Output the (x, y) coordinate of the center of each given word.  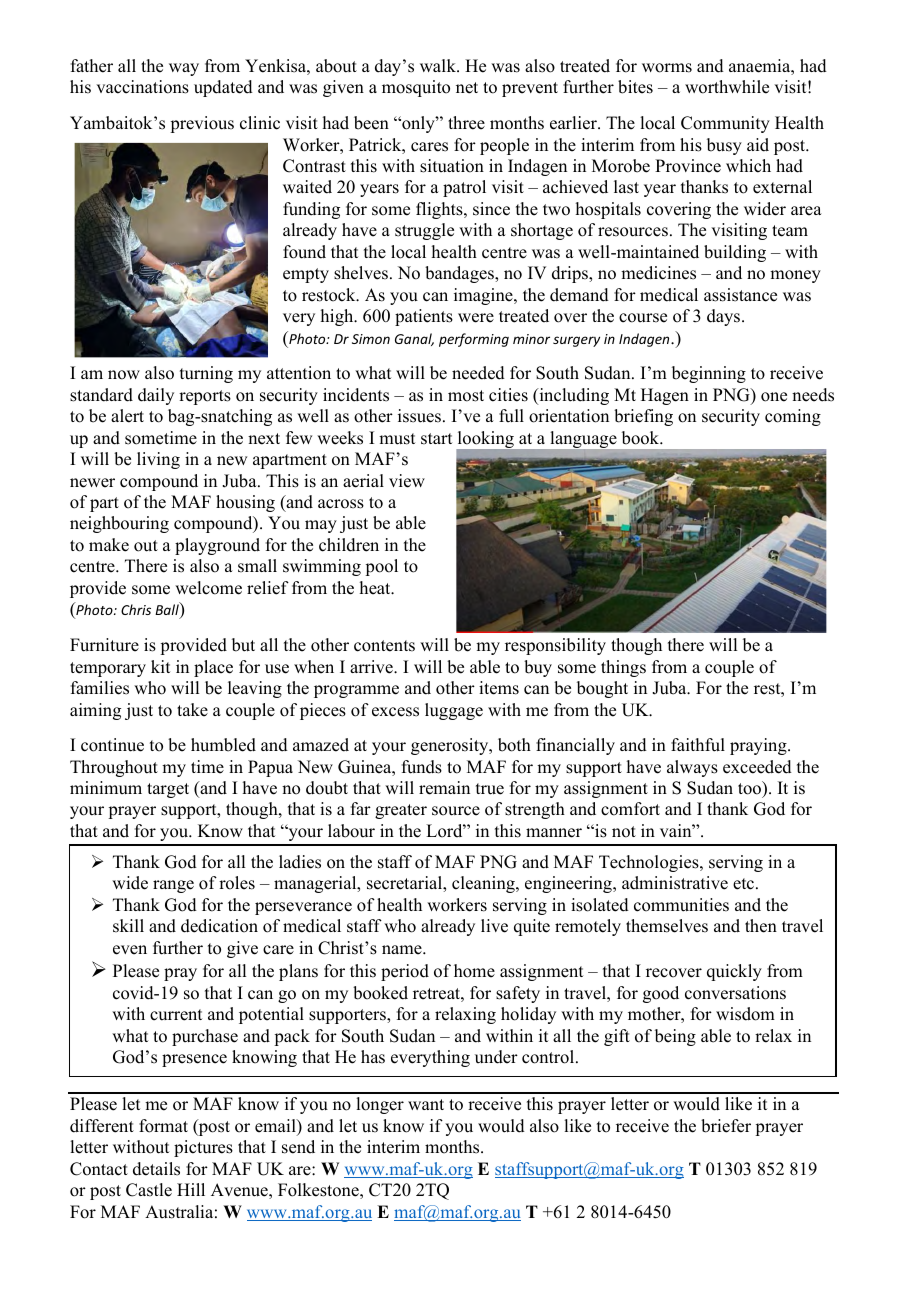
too (751, 789)
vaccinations (142, 87)
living (158, 460)
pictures (203, 1148)
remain (444, 788)
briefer (726, 1126)
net (467, 88)
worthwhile (727, 87)
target (168, 790)
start (436, 439)
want (426, 1104)
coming (793, 417)
